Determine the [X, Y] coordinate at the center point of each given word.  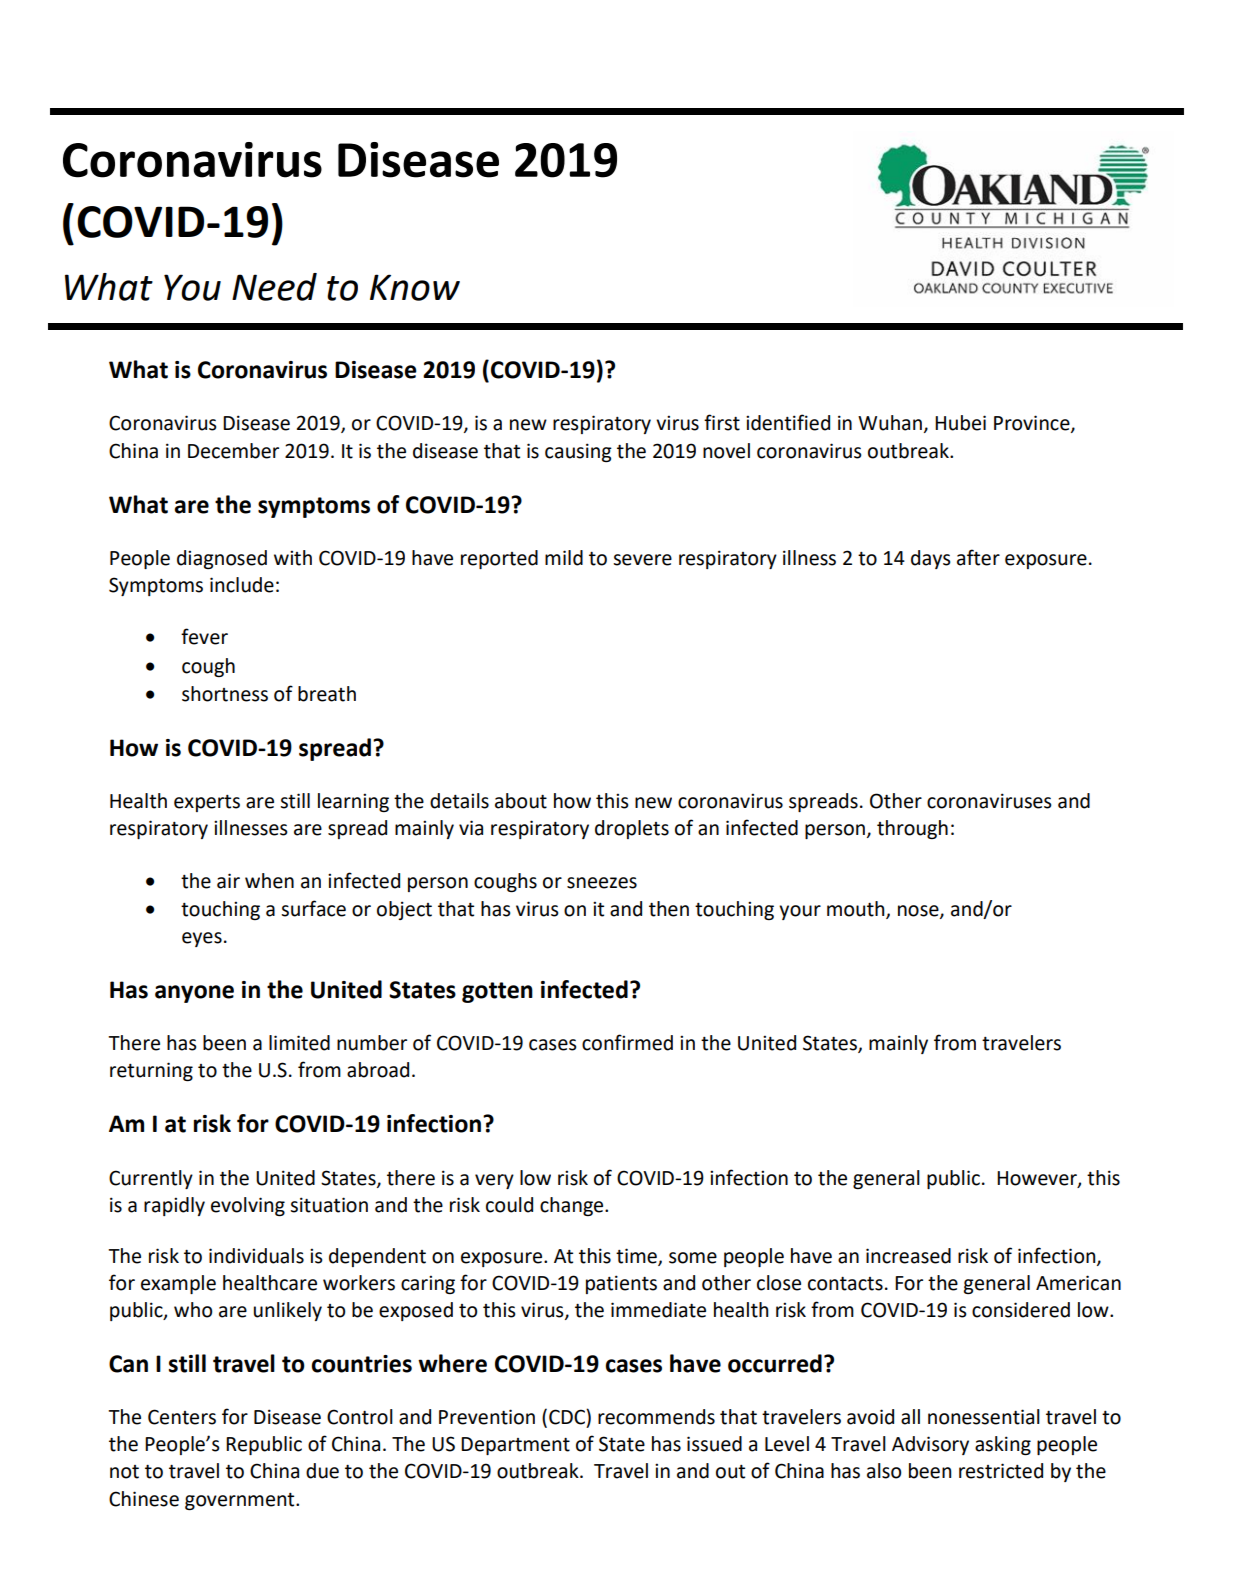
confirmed [627, 1042]
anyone [194, 994]
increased [908, 1256]
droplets [632, 829]
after [978, 557]
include [242, 585]
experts [207, 803]
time [637, 1257]
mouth [857, 909]
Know [415, 287]
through [912, 829]
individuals [256, 1256]
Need [274, 287]
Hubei [960, 423]
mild [564, 558]
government [241, 1501]
